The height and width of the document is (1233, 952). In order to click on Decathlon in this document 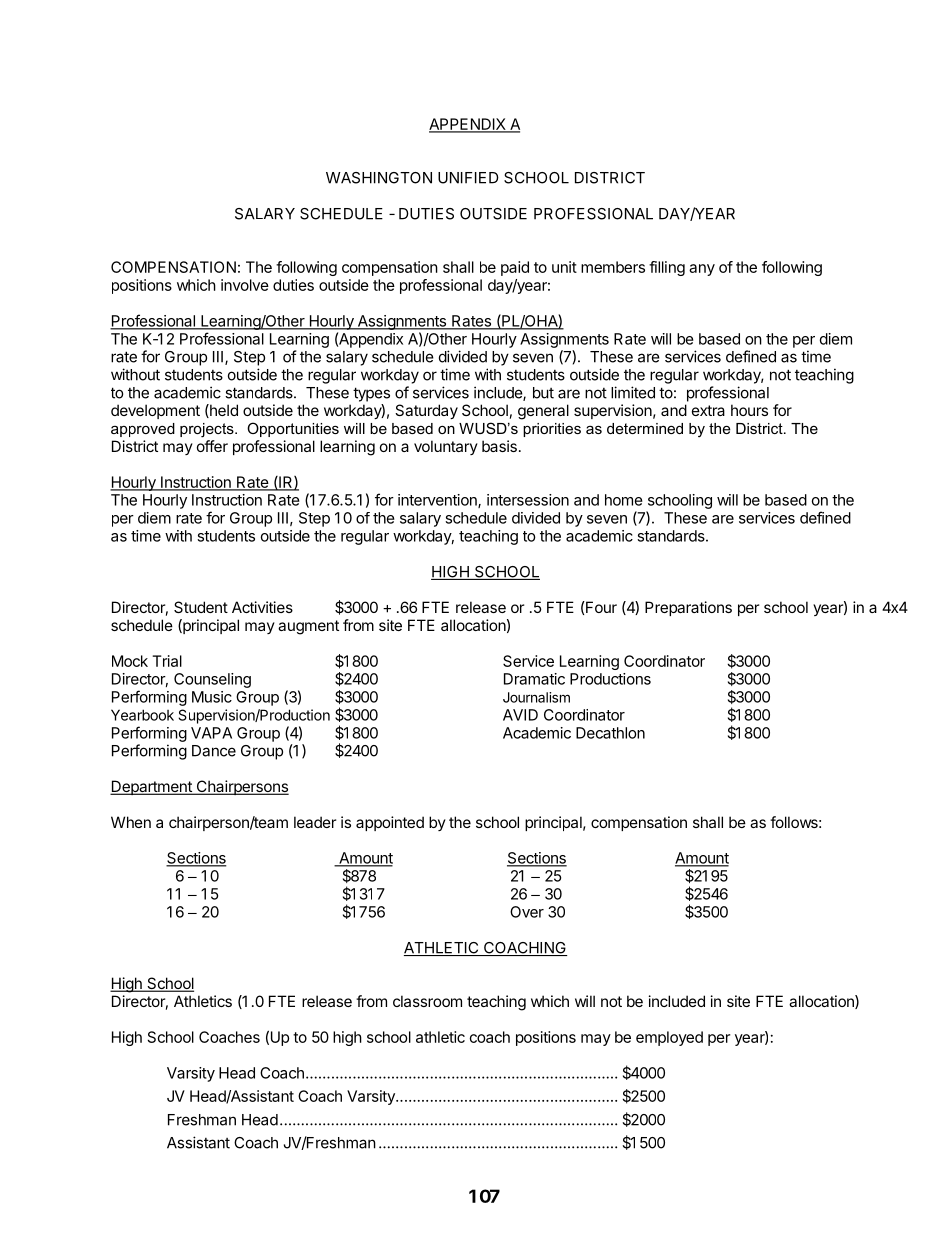, I will do `click(610, 733)`.
